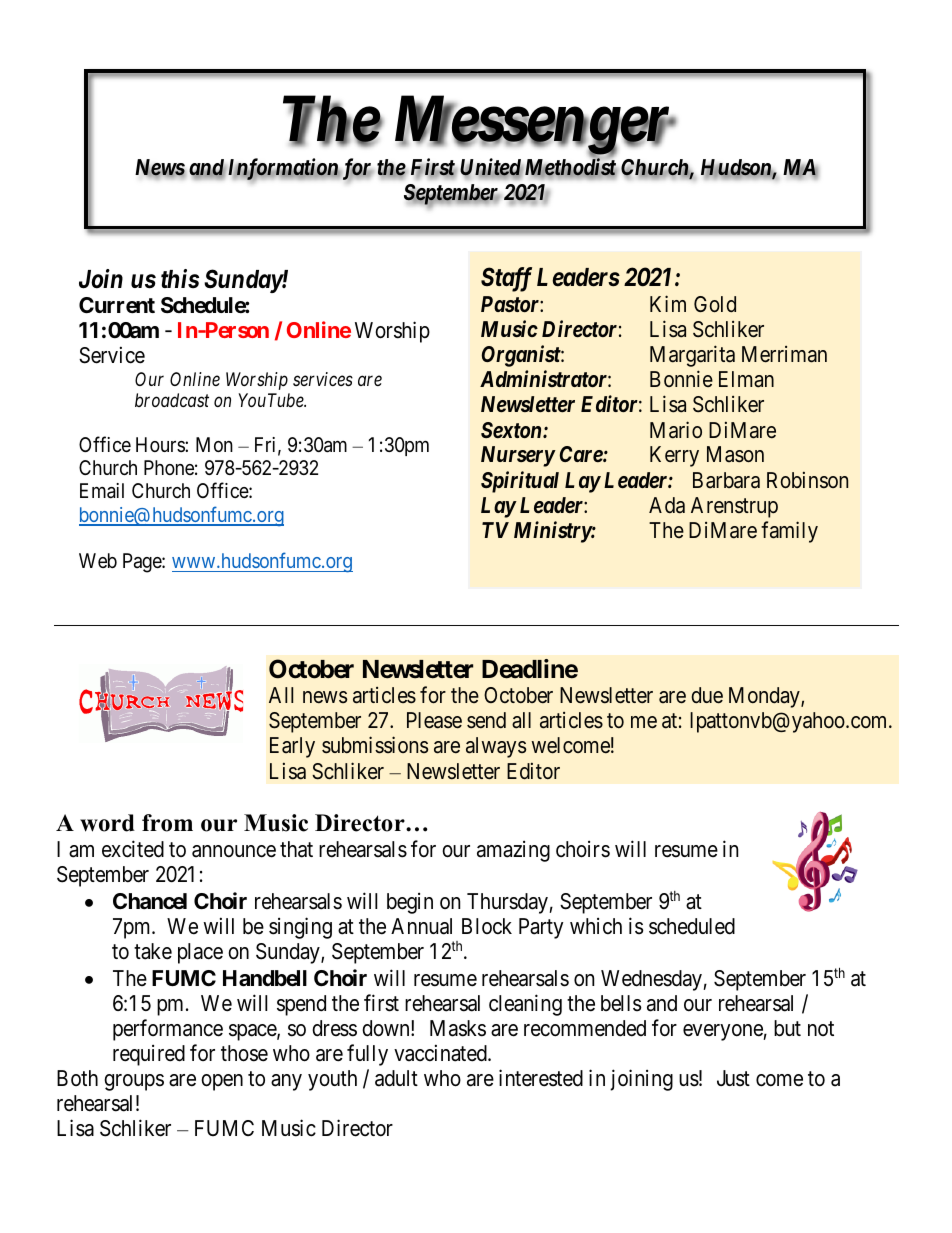 The height and width of the document is (1233, 952). What do you see at coordinates (161, 444) in the document?
I see `Hours` at bounding box center [161, 444].
